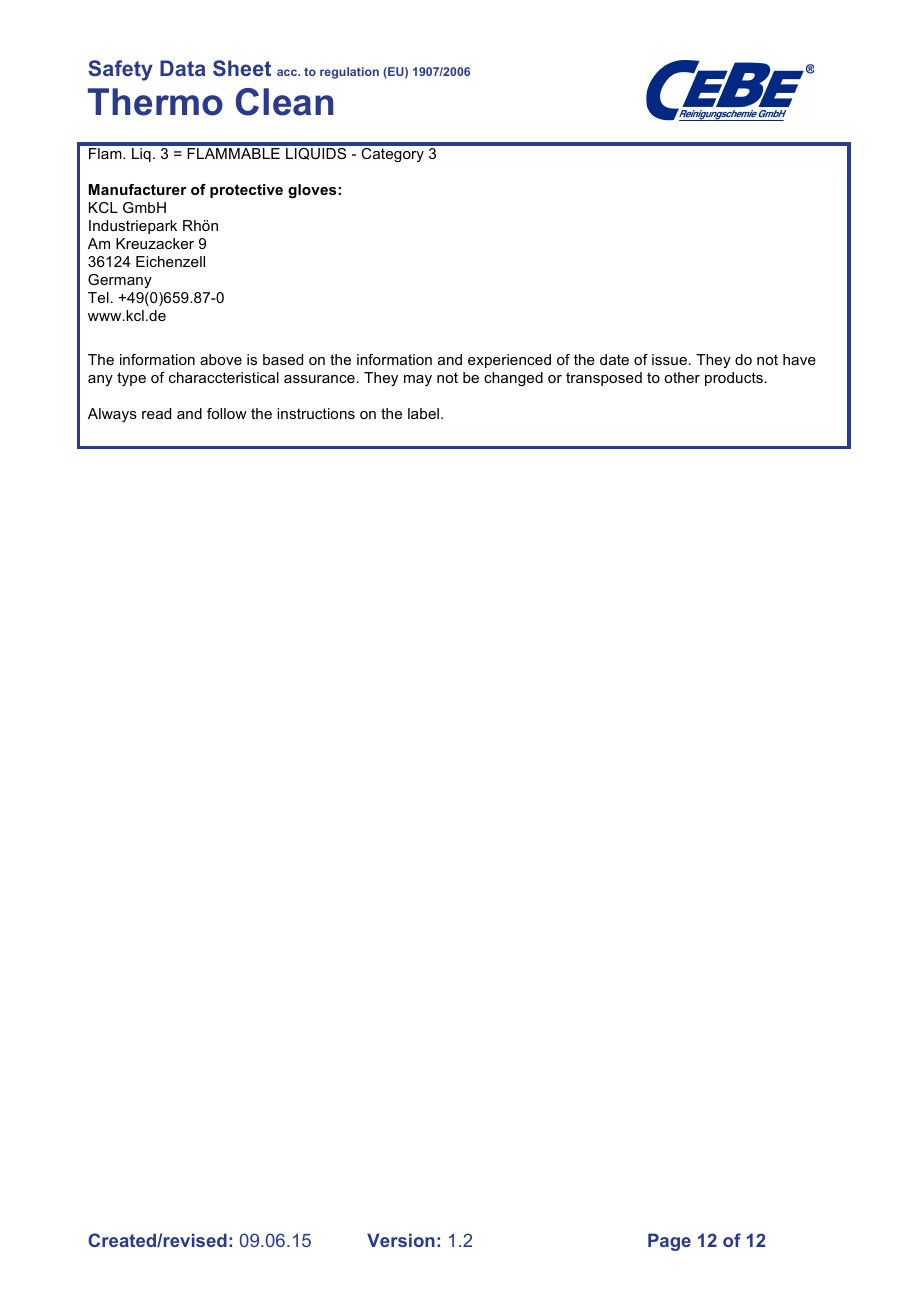 The width and height of the page is (924, 1308). Describe the element at coordinates (734, 379) in the page. I see `products` at that location.
